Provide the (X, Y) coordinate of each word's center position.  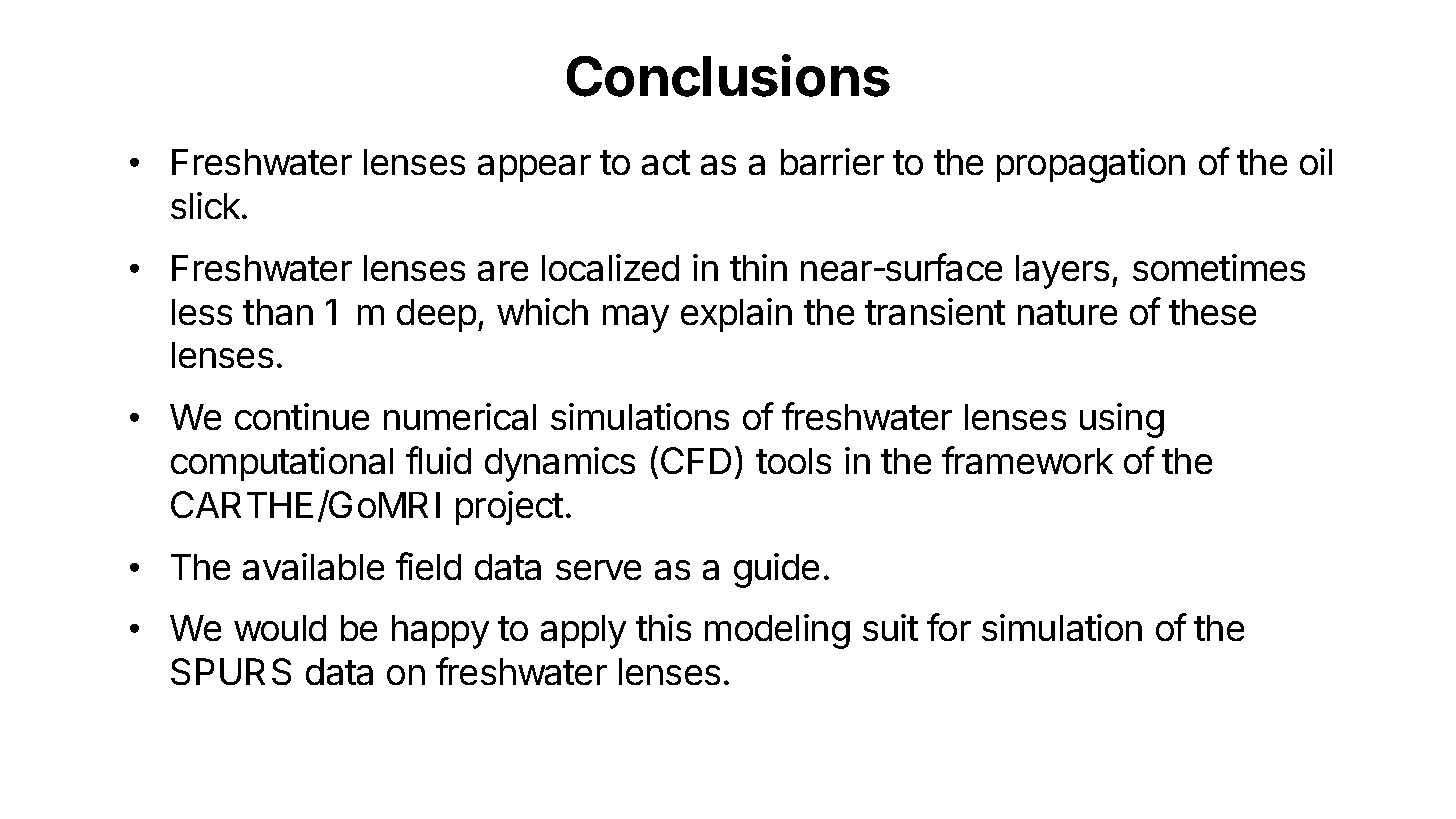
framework (1027, 460)
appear (534, 168)
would (280, 628)
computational (282, 464)
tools (793, 461)
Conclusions (728, 75)
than (278, 312)
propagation (1091, 165)
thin (758, 267)
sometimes (1219, 267)
